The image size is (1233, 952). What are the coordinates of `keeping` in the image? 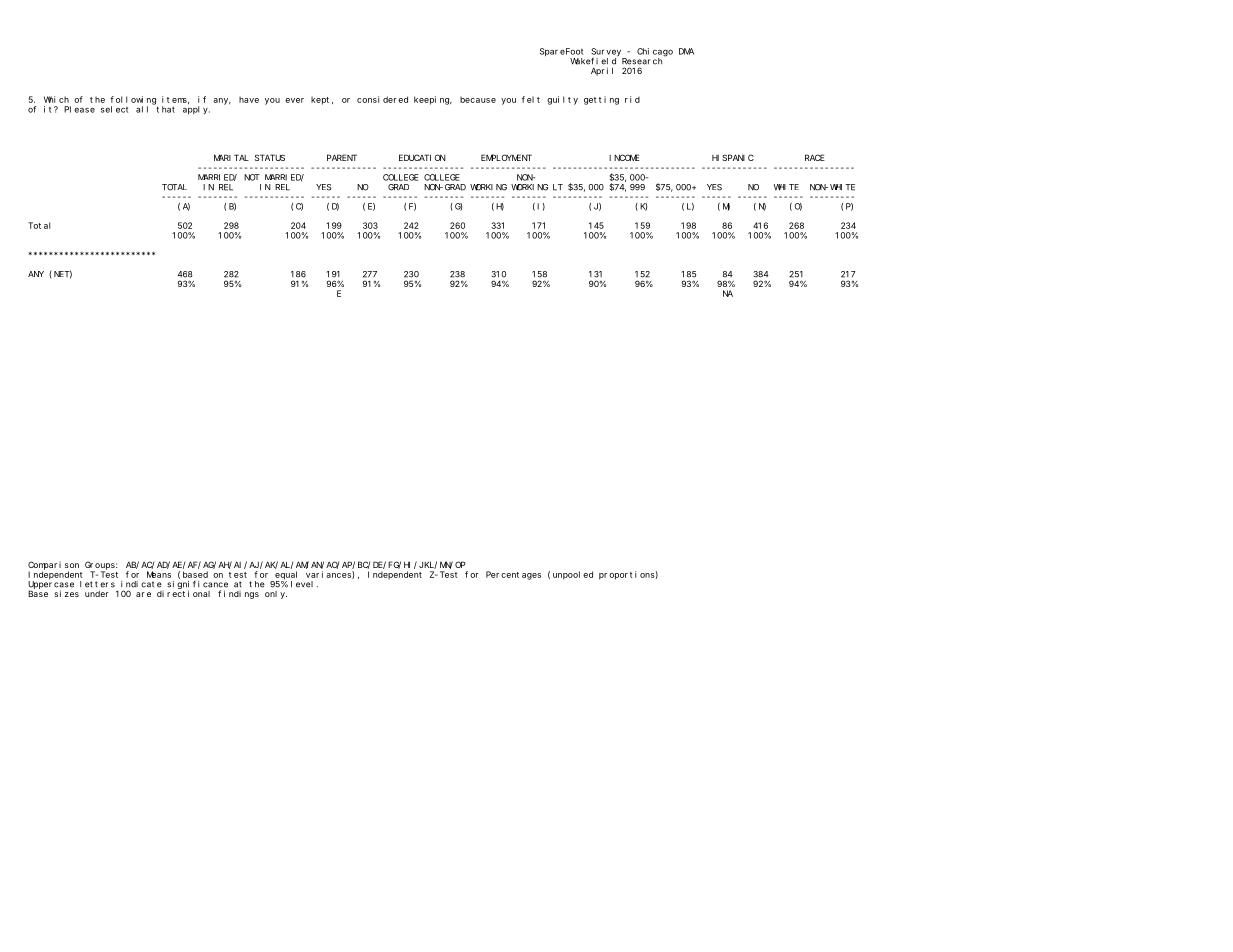 It's located at (433, 100).
